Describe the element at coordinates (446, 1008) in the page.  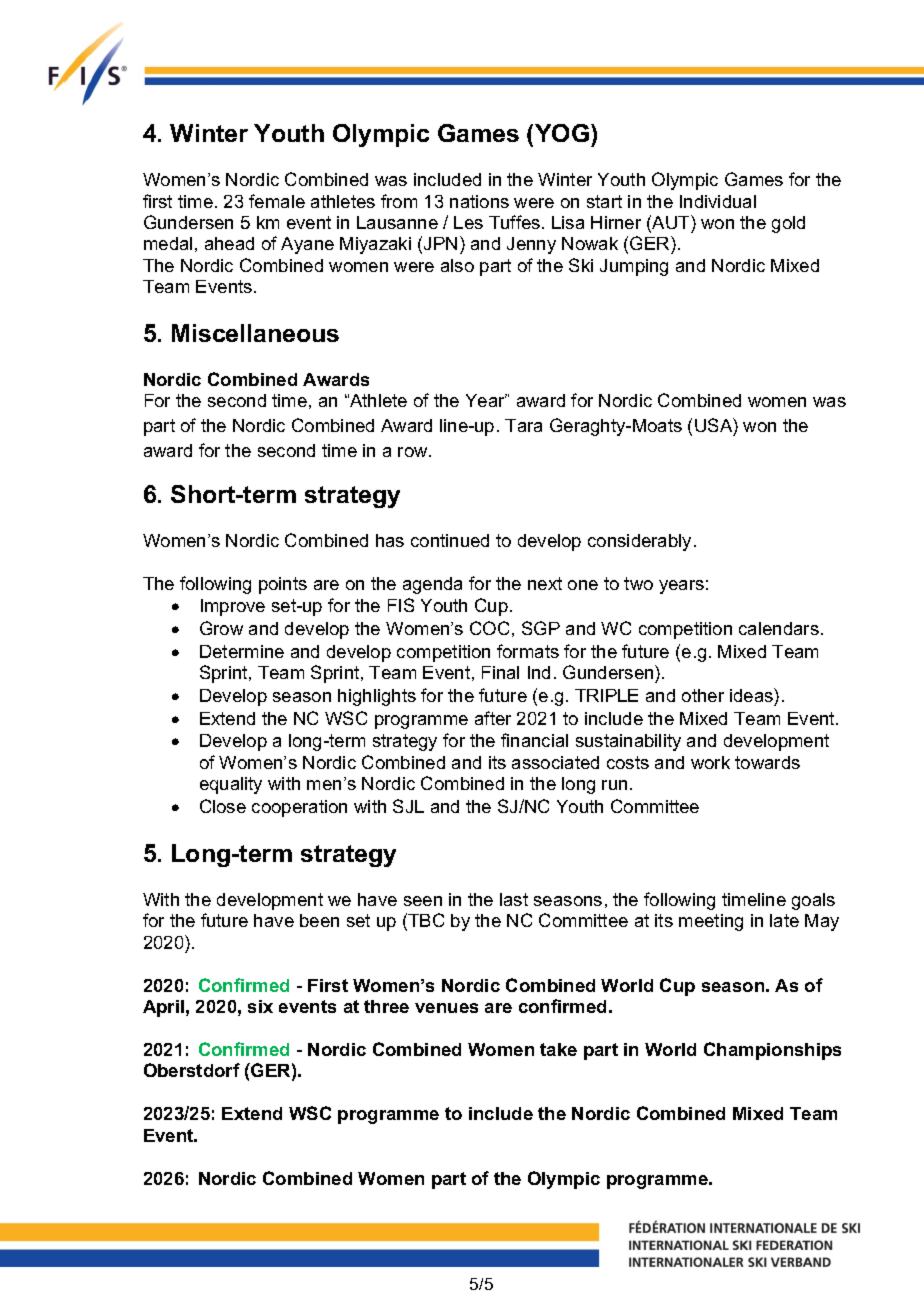
I see `venues` at that location.
